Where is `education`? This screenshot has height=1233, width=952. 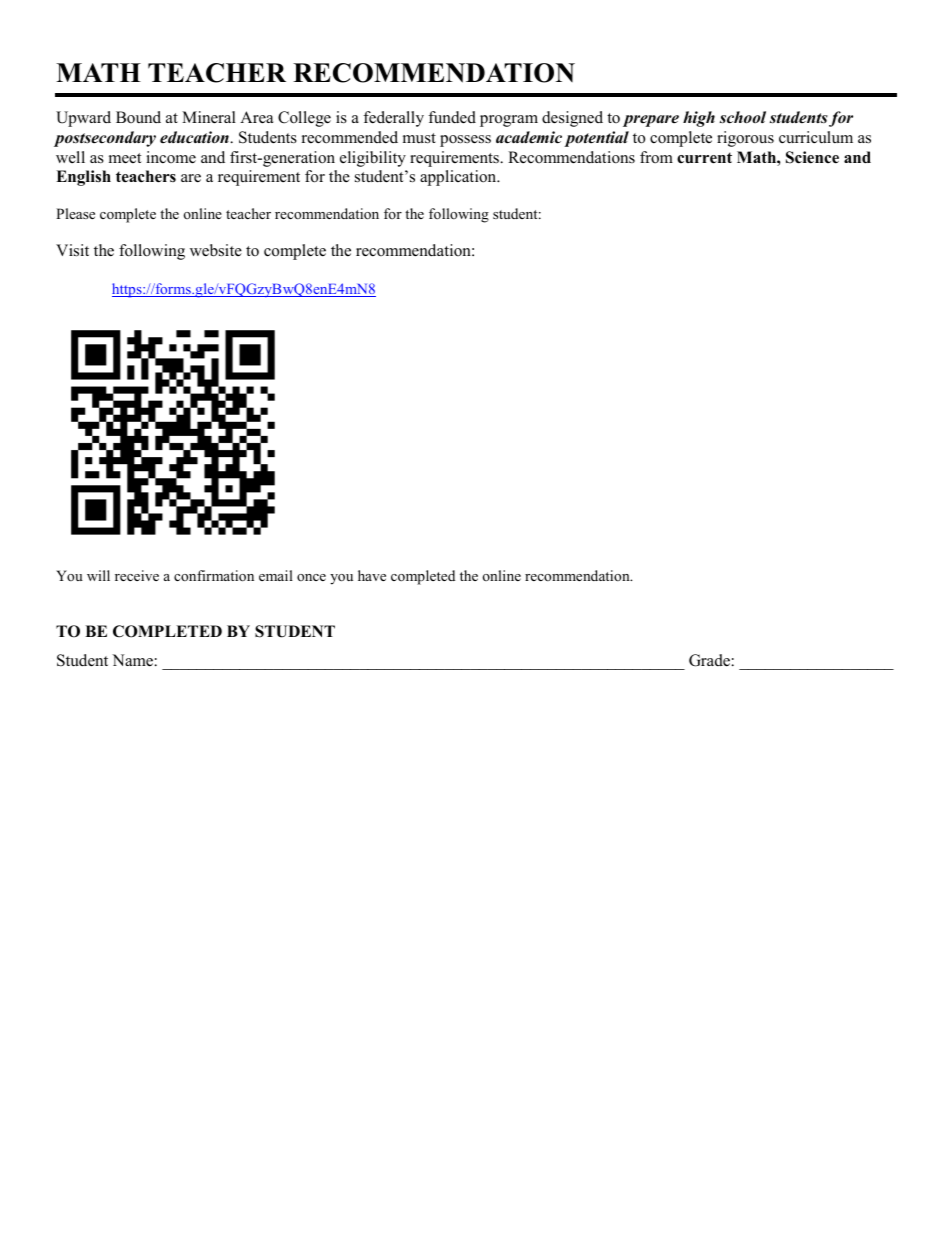
education is located at coordinates (195, 137).
